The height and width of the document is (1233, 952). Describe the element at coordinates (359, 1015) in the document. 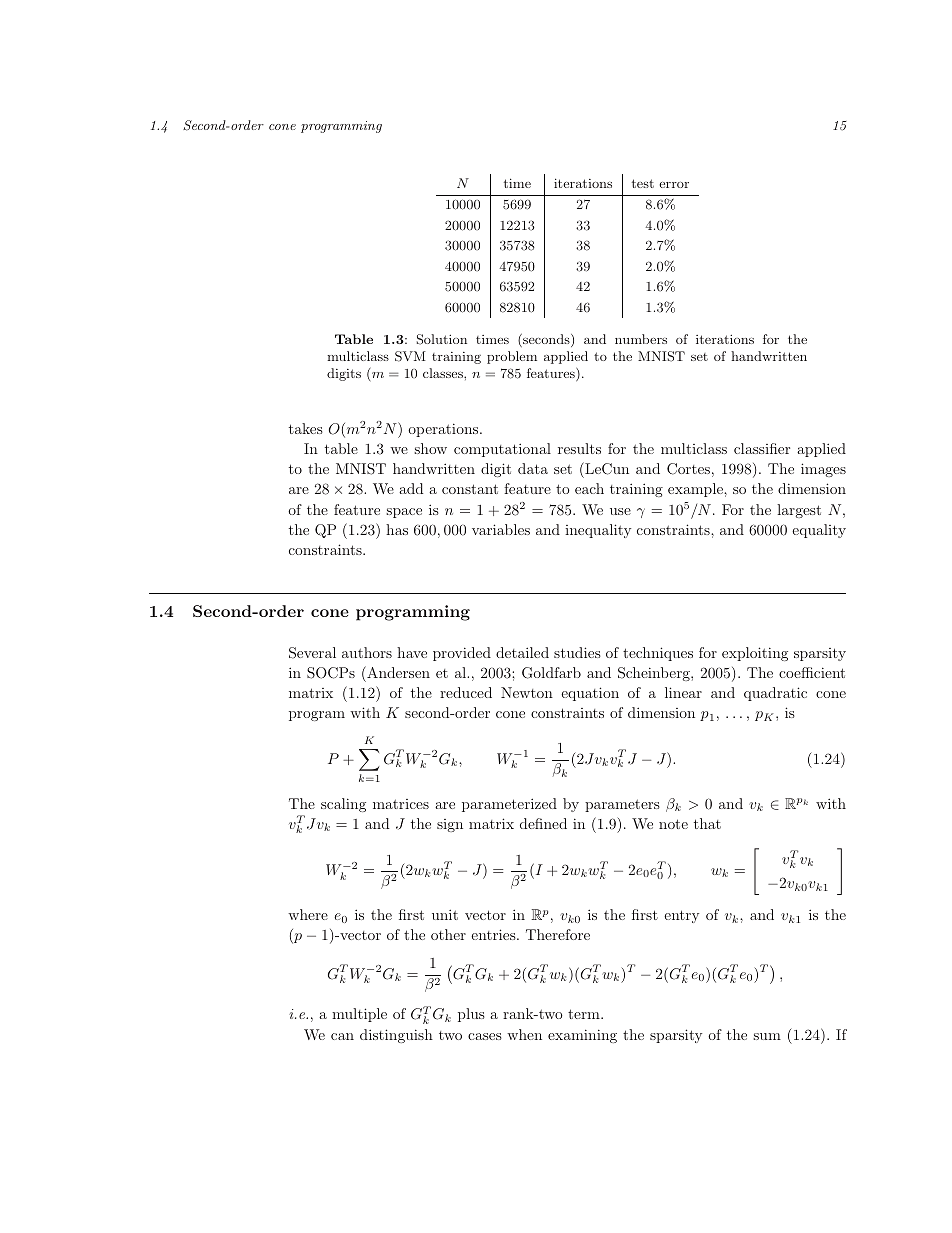

I see `multiple` at that location.
